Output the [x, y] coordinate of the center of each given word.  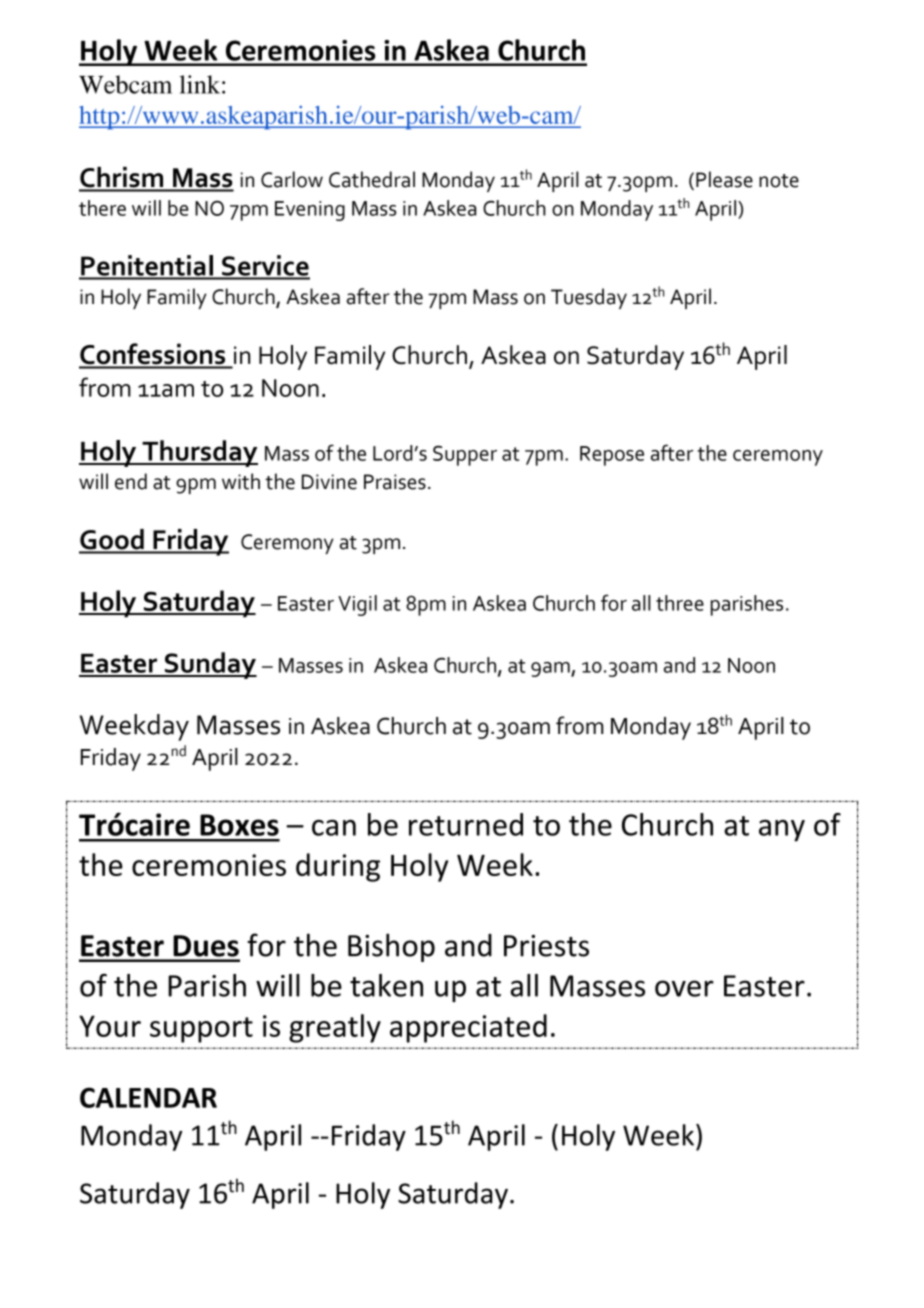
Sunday [209, 665]
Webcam [125, 84]
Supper [465, 455]
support [201, 1030]
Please [724, 179]
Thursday [199, 453]
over [684, 988]
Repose [612, 456]
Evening [310, 211]
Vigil [357, 605]
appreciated [468, 1028]
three [680, 603]
